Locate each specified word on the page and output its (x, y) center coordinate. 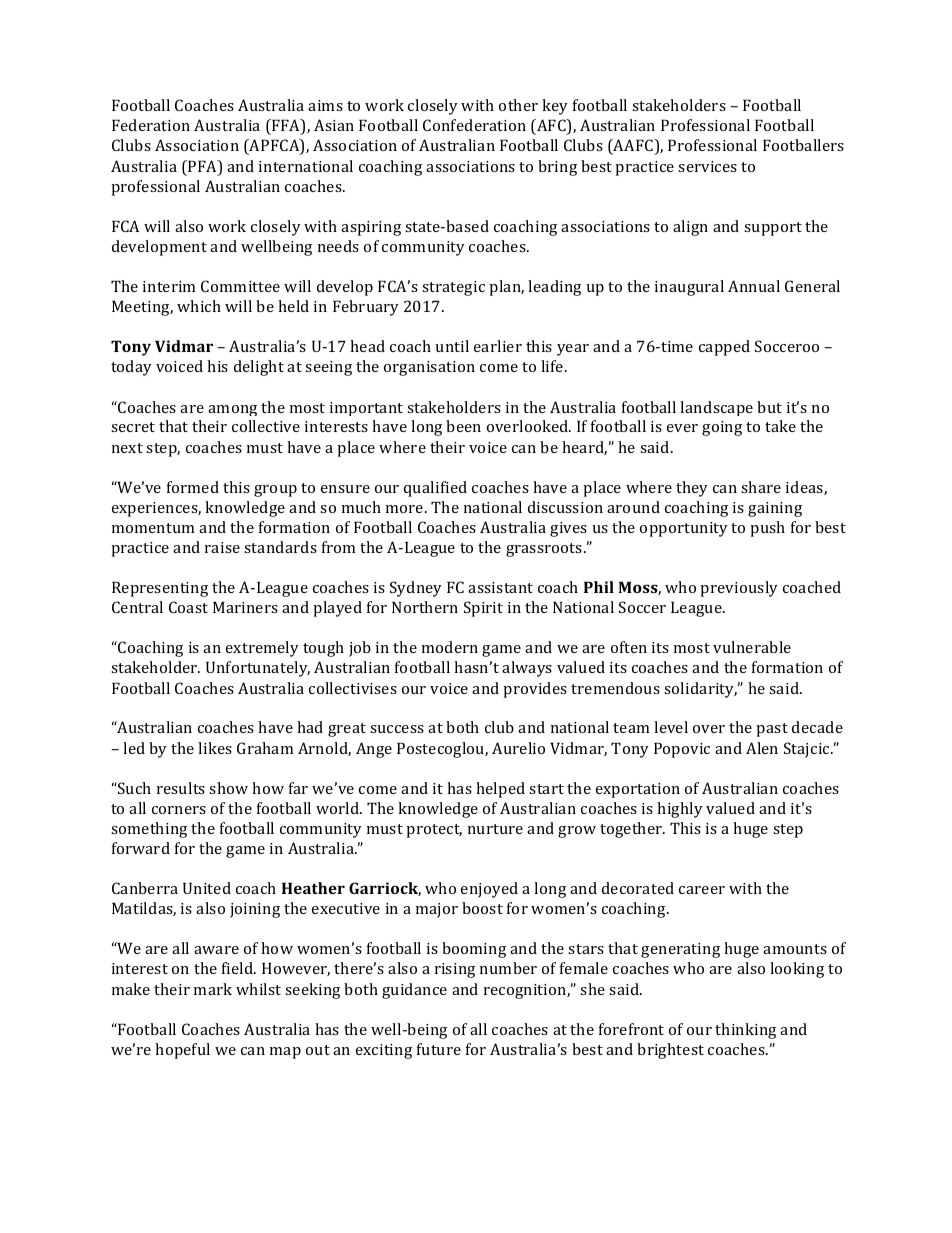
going (722, 428)
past (772, 730)
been (463, 426)
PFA (202, 167)
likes (215, 748)
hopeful (182, 1051)
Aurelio (518, 748)
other (518, 105)
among (232, 410)
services (707, 166)
